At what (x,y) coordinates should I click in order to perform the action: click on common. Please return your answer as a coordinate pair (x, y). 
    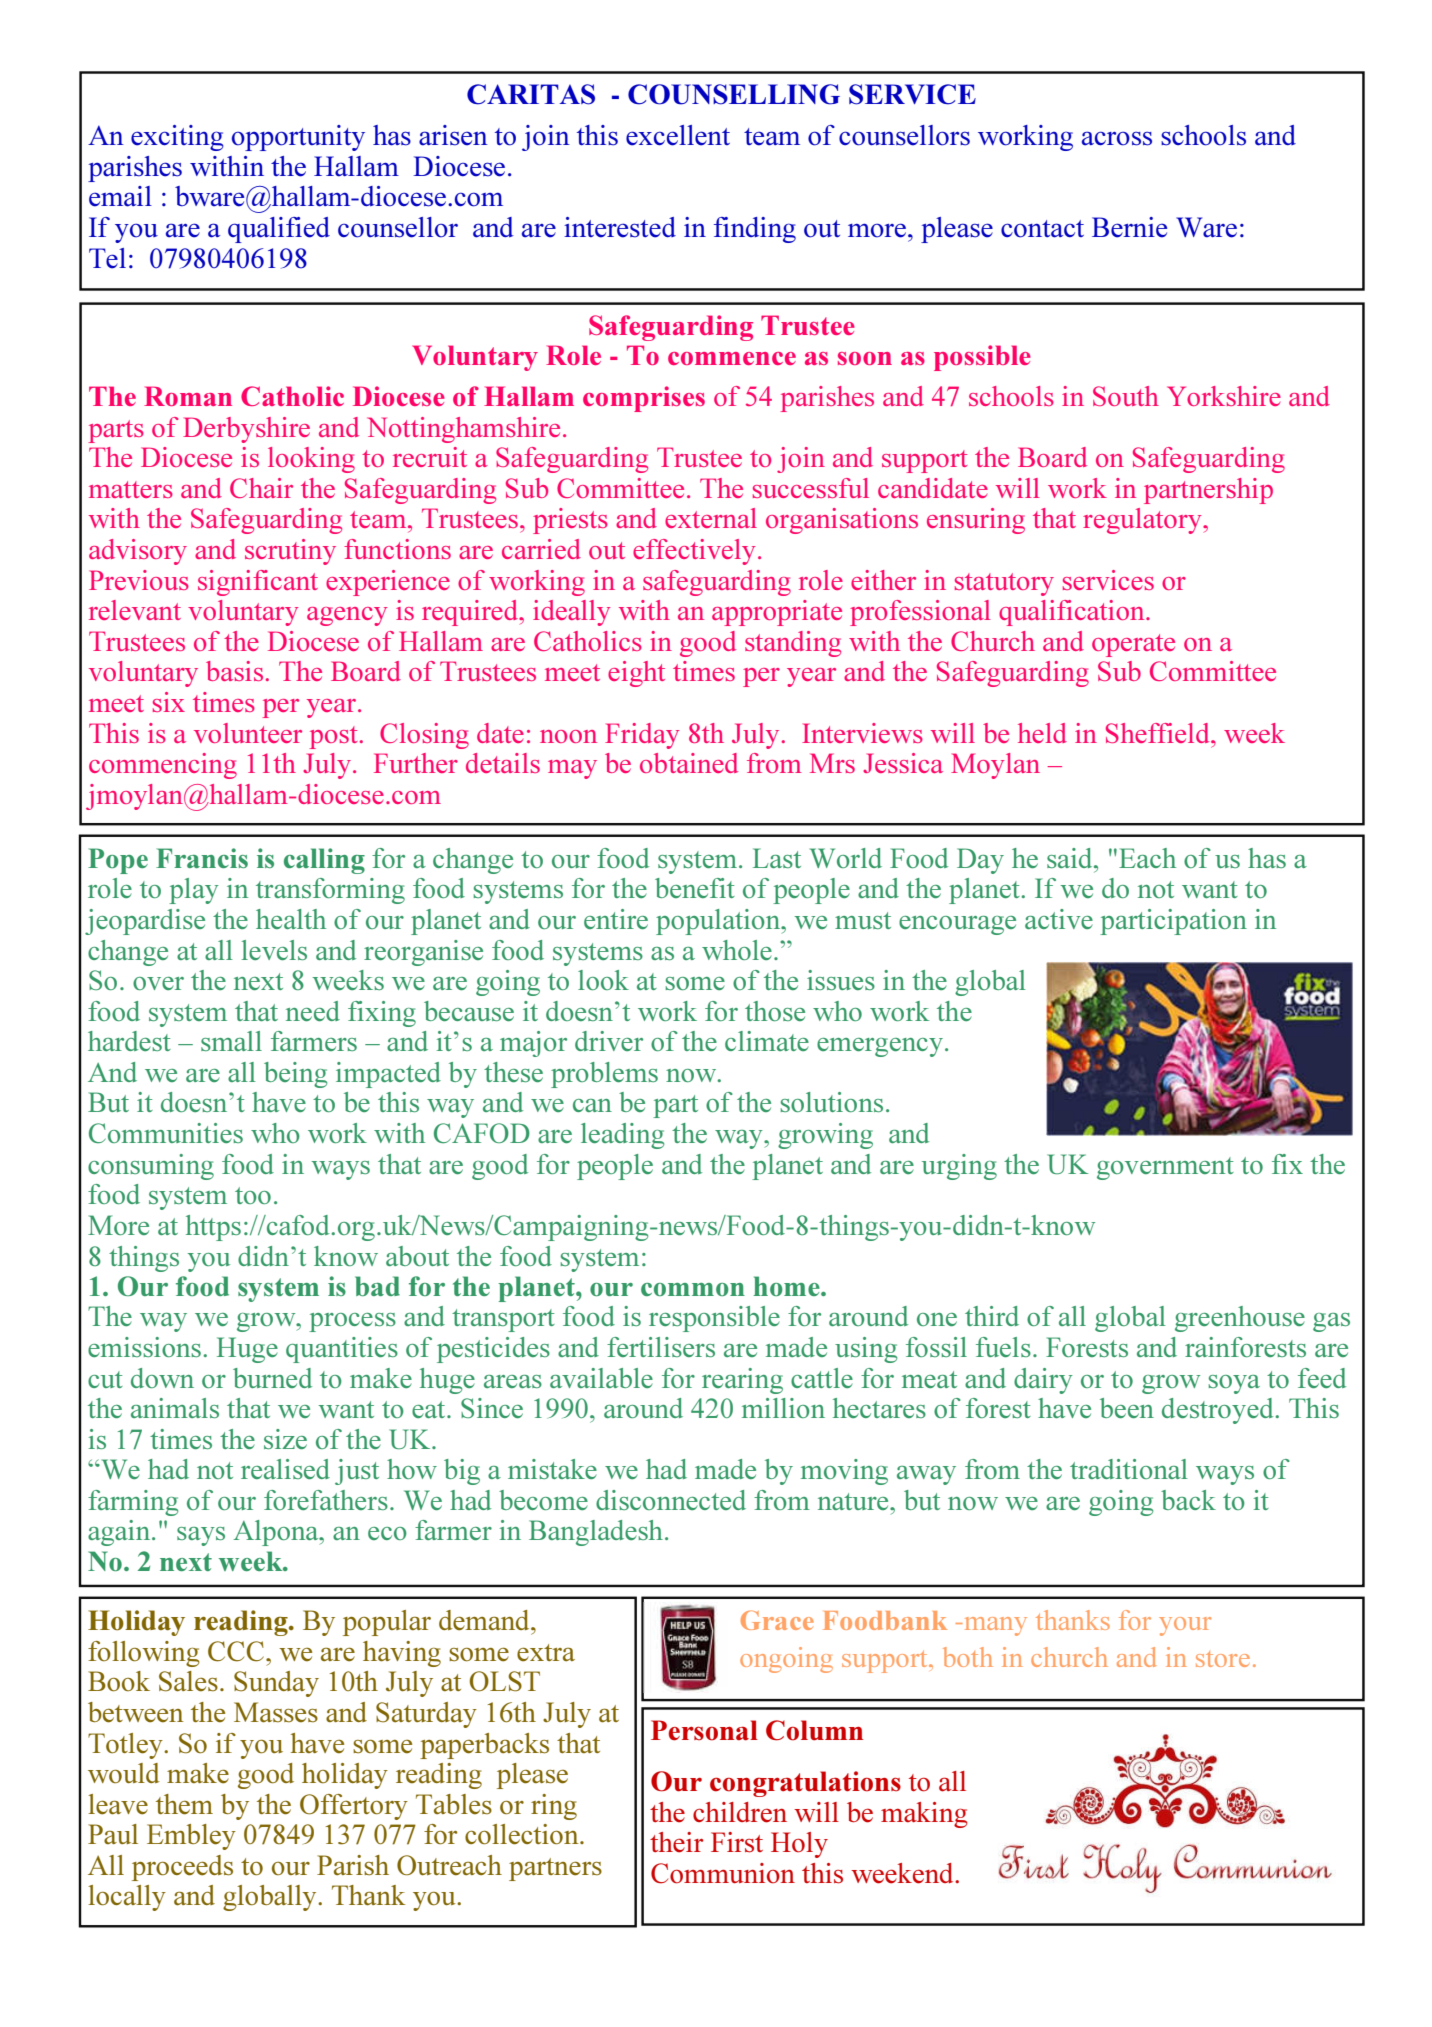
    Looking at the image, I should click on (693, 1289).
